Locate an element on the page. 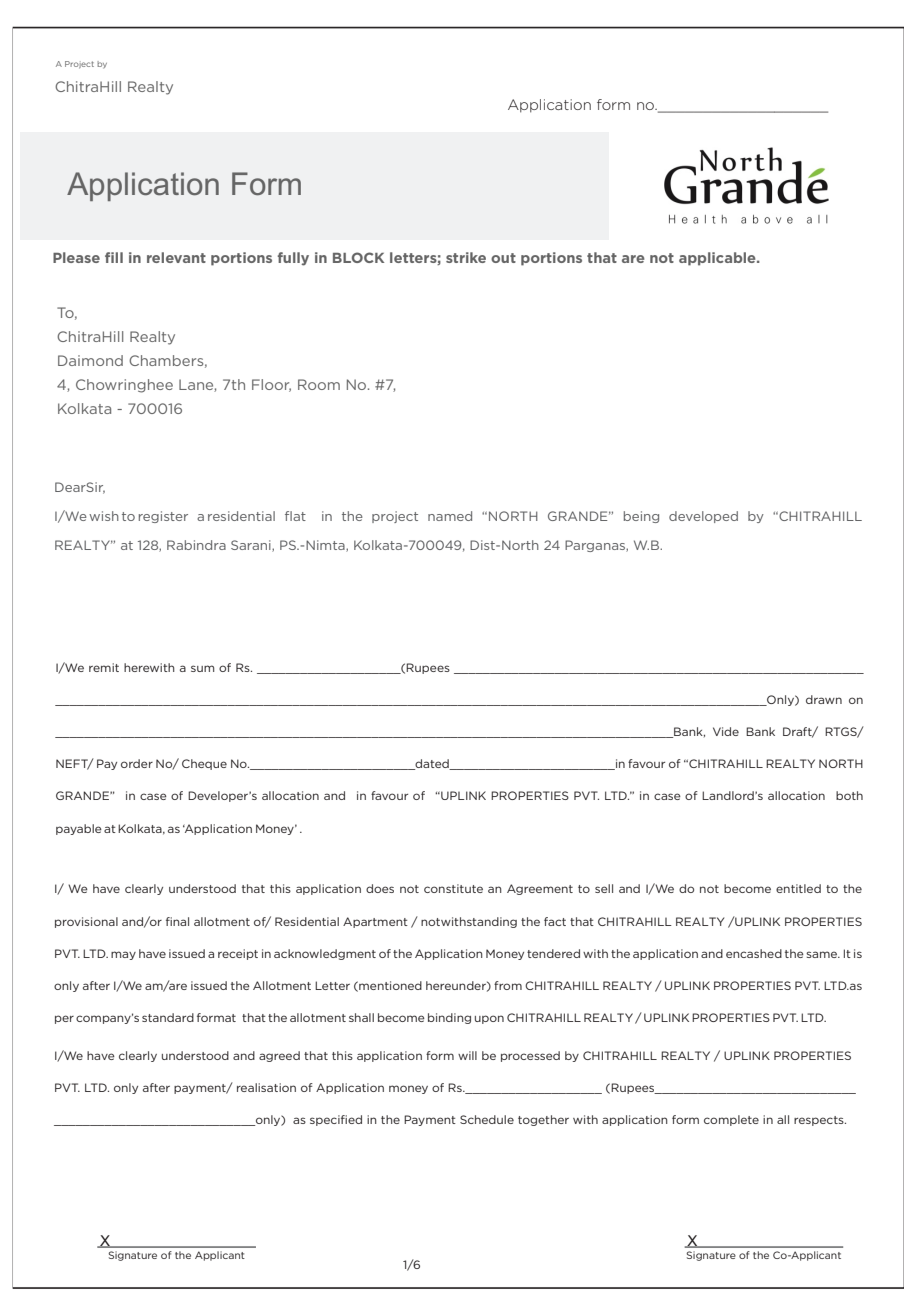 The width and height of the document is (916, 1316). order is located at coordinates (137, 763).
